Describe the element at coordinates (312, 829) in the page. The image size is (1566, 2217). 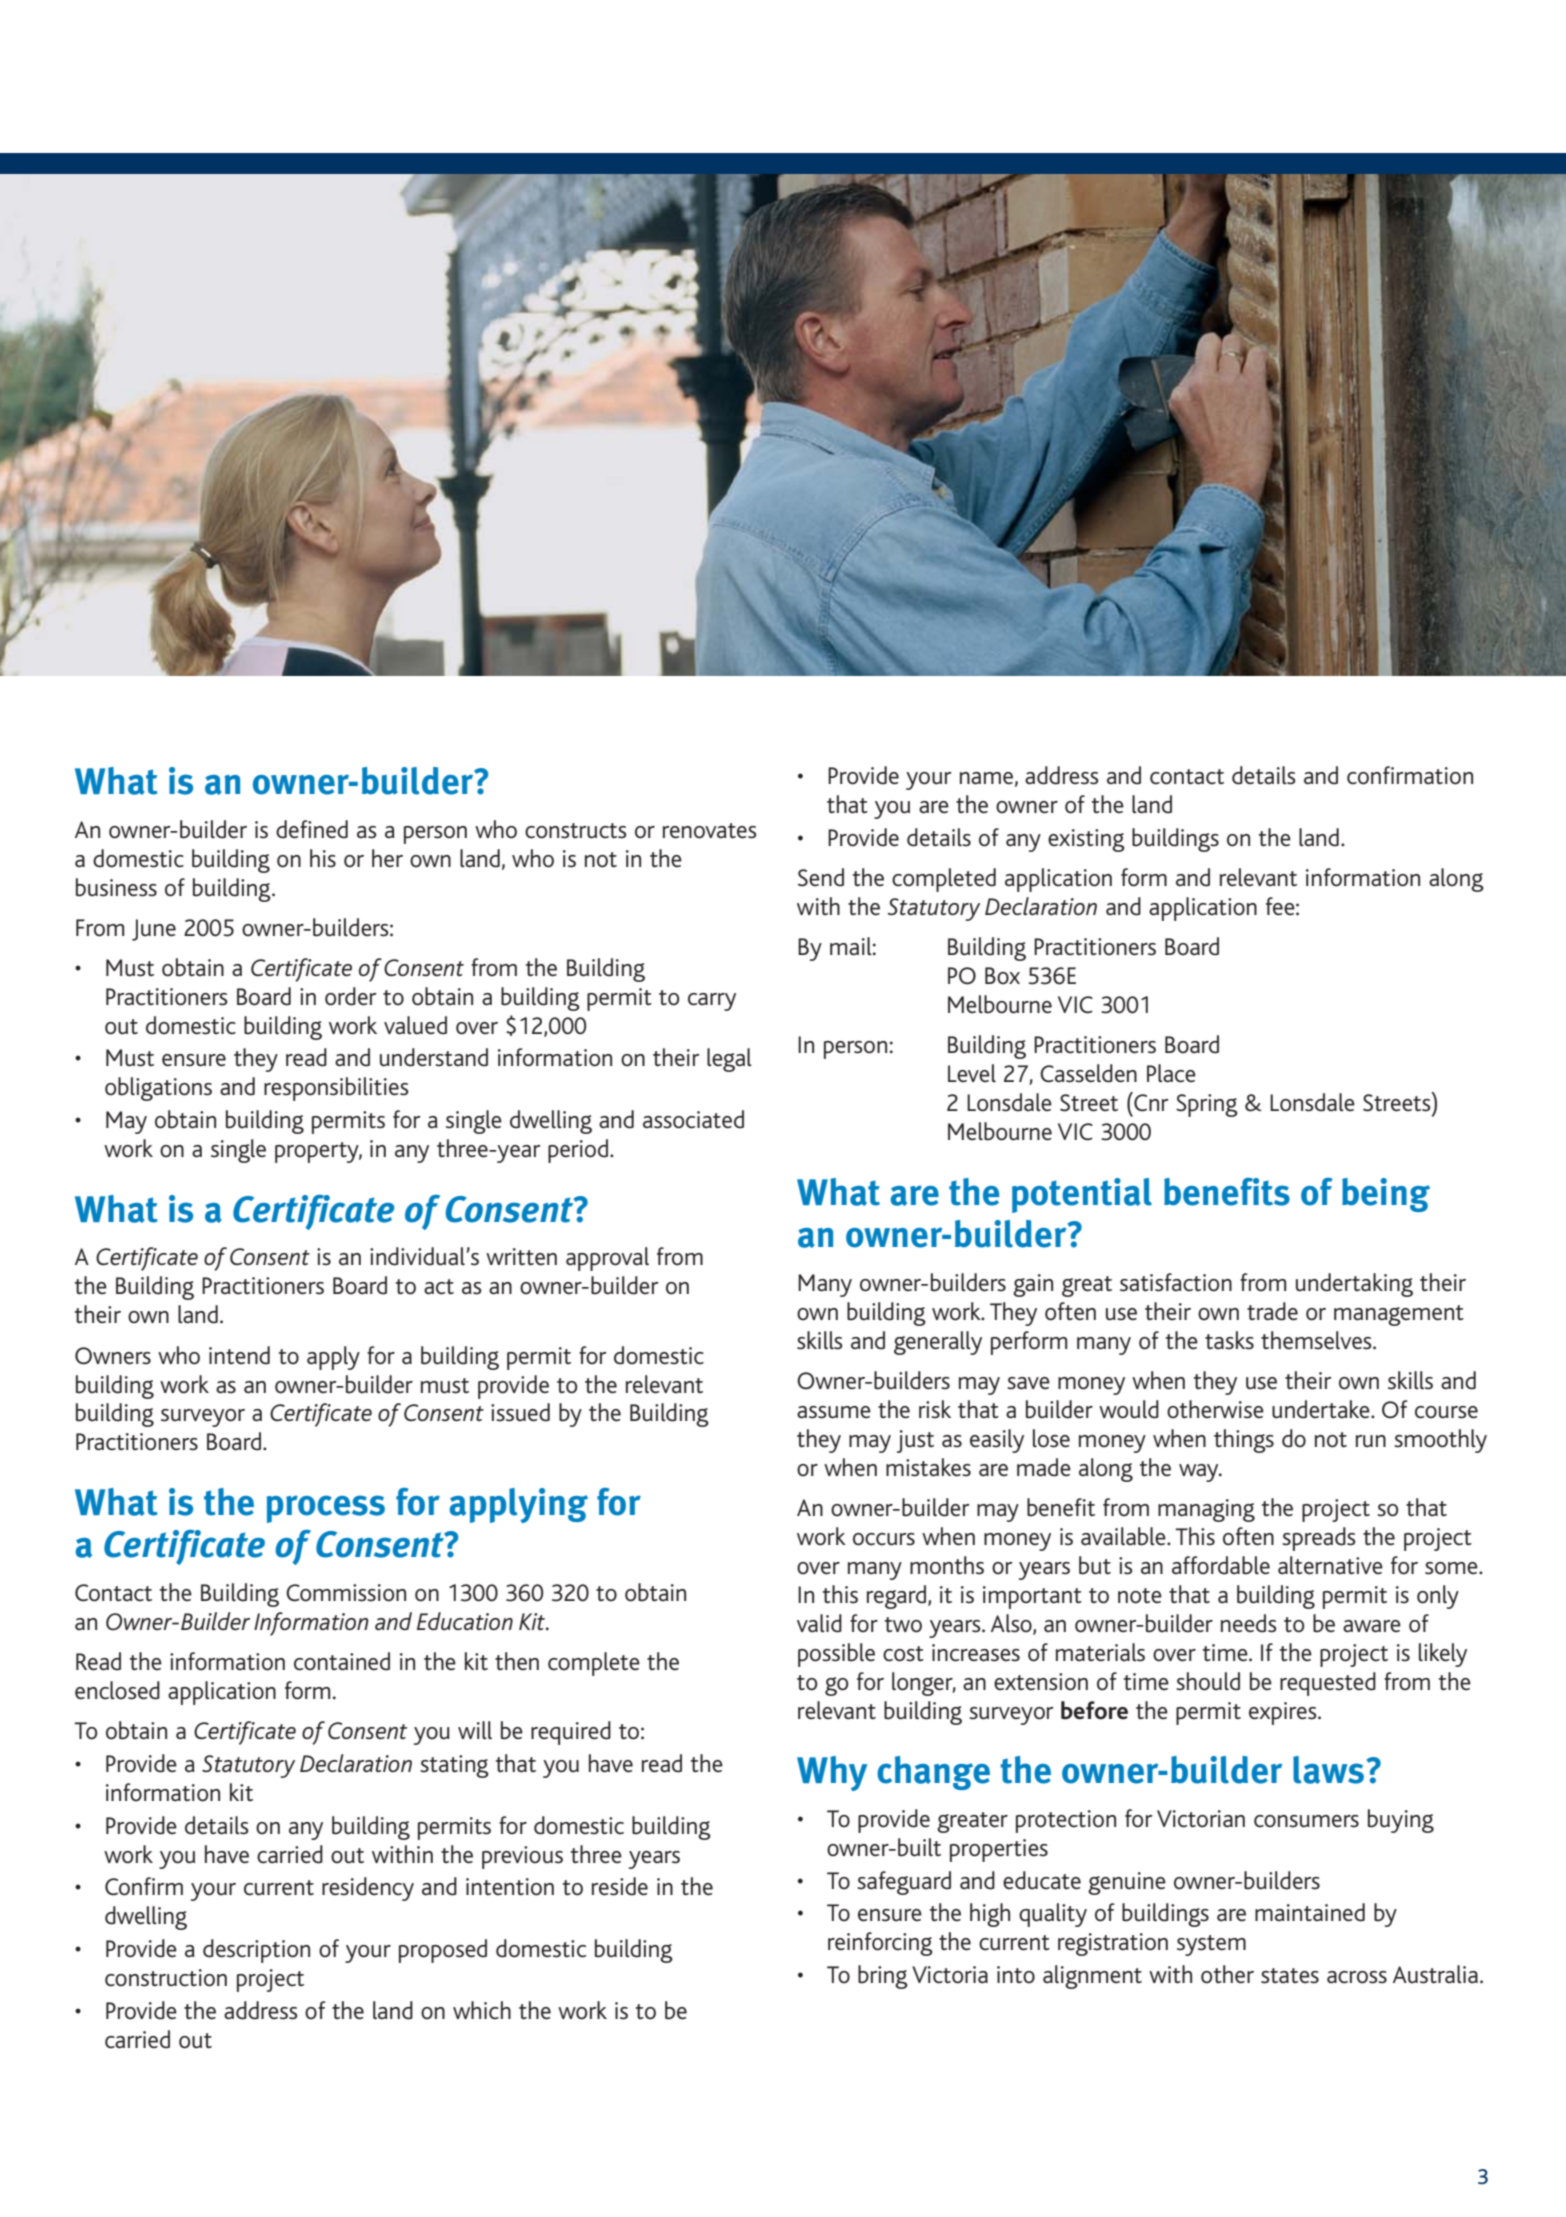
I see `defined` at that location.
